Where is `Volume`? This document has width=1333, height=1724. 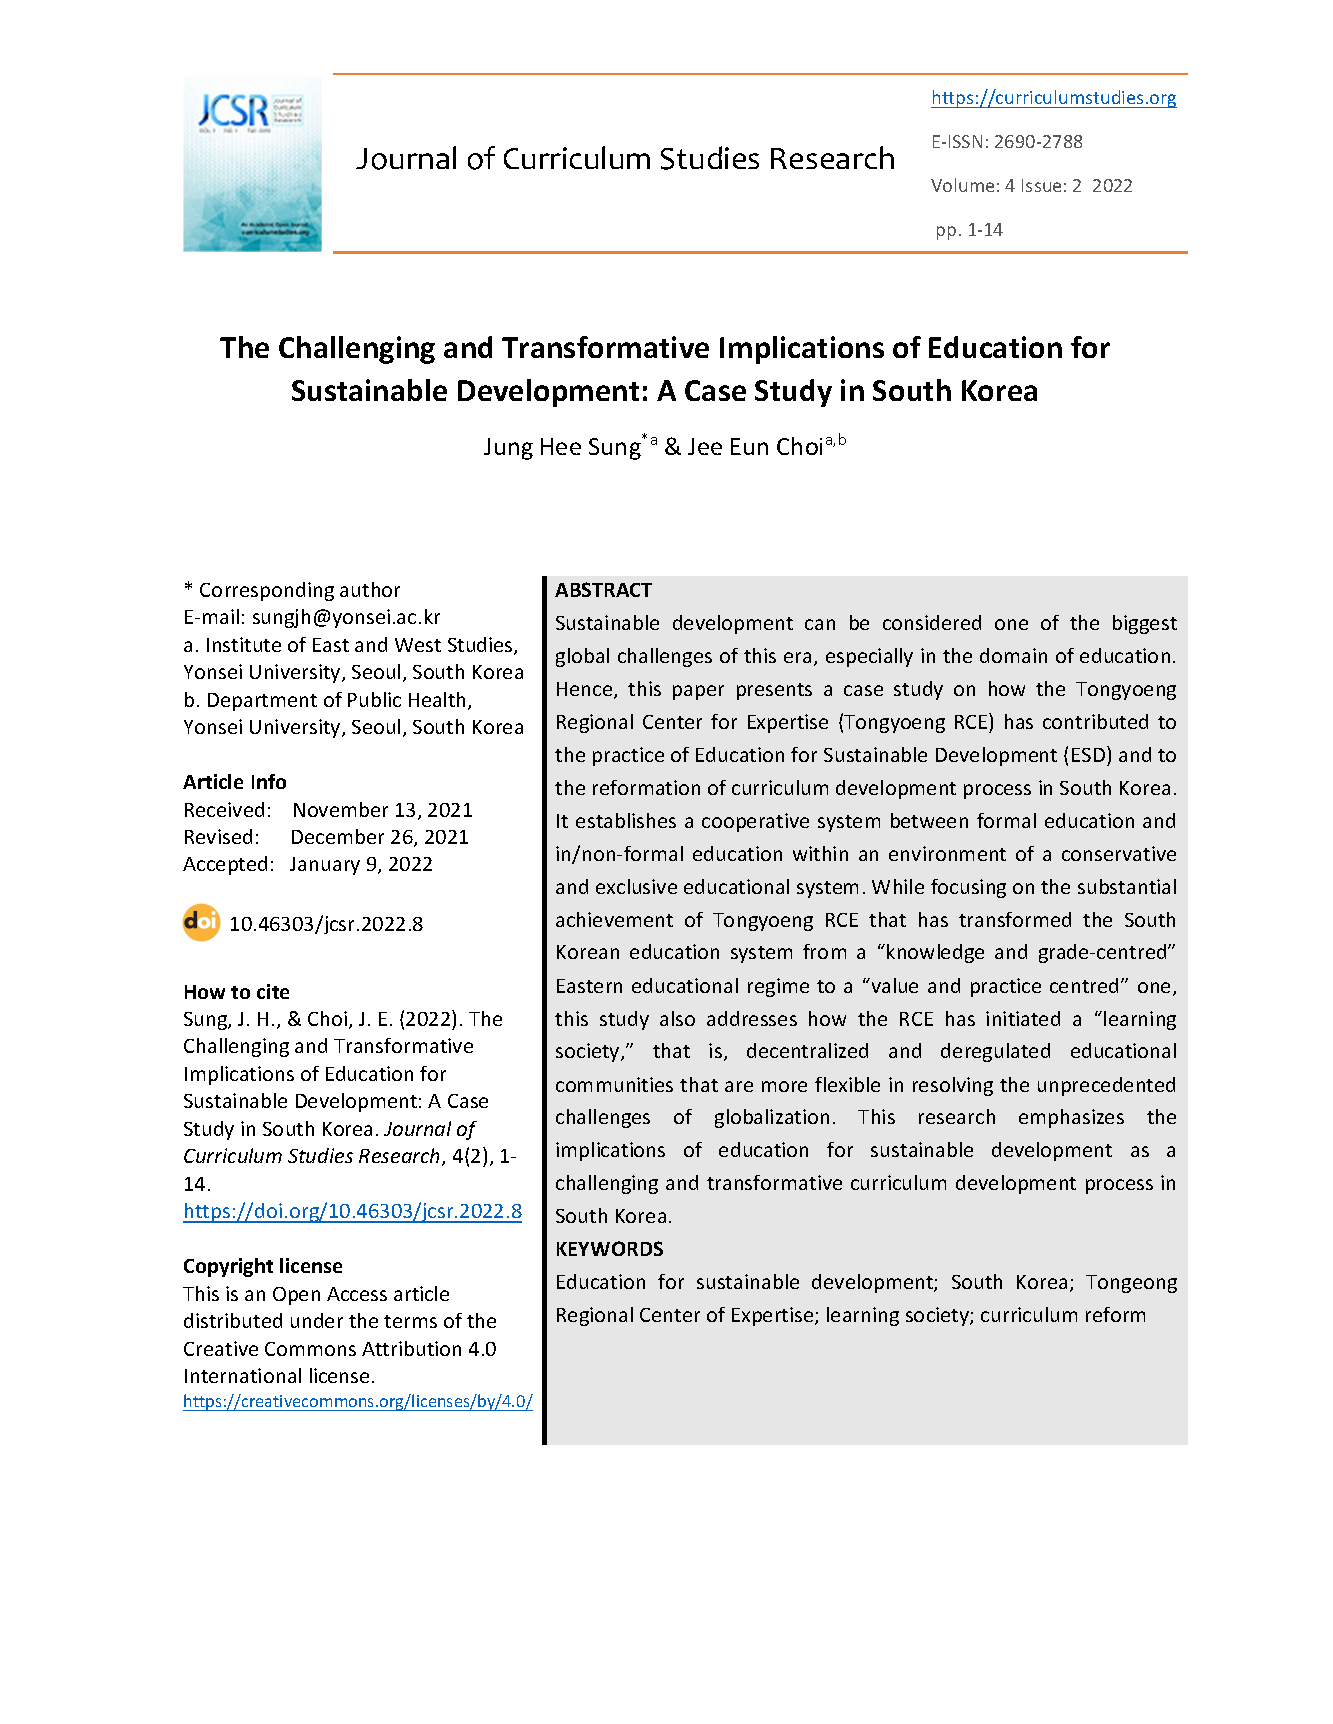 Volume is located at coordinates (962, 185).
